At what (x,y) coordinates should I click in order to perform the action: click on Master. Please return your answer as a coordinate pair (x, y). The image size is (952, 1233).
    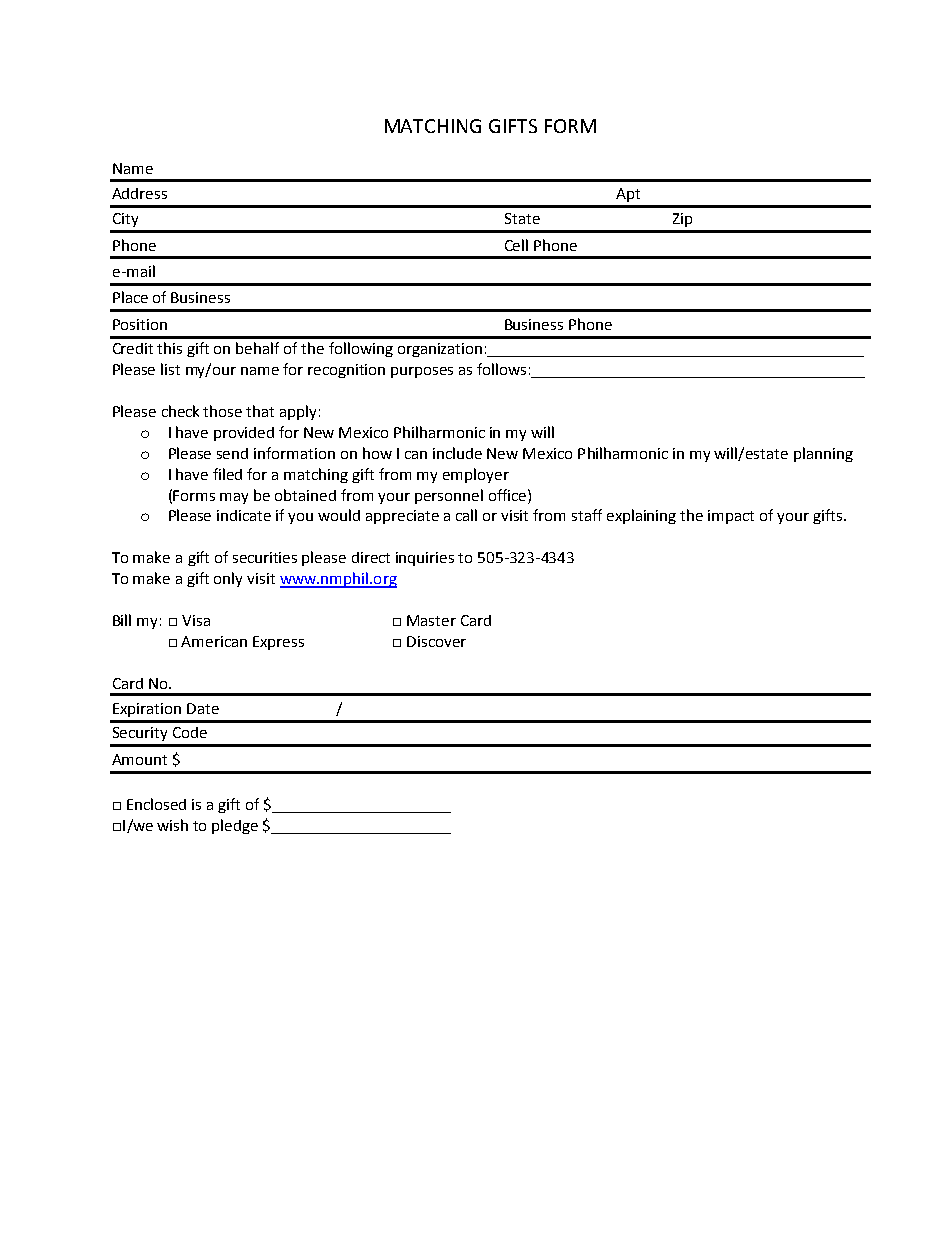
    Looking at the image, I should click on (431, 620).
